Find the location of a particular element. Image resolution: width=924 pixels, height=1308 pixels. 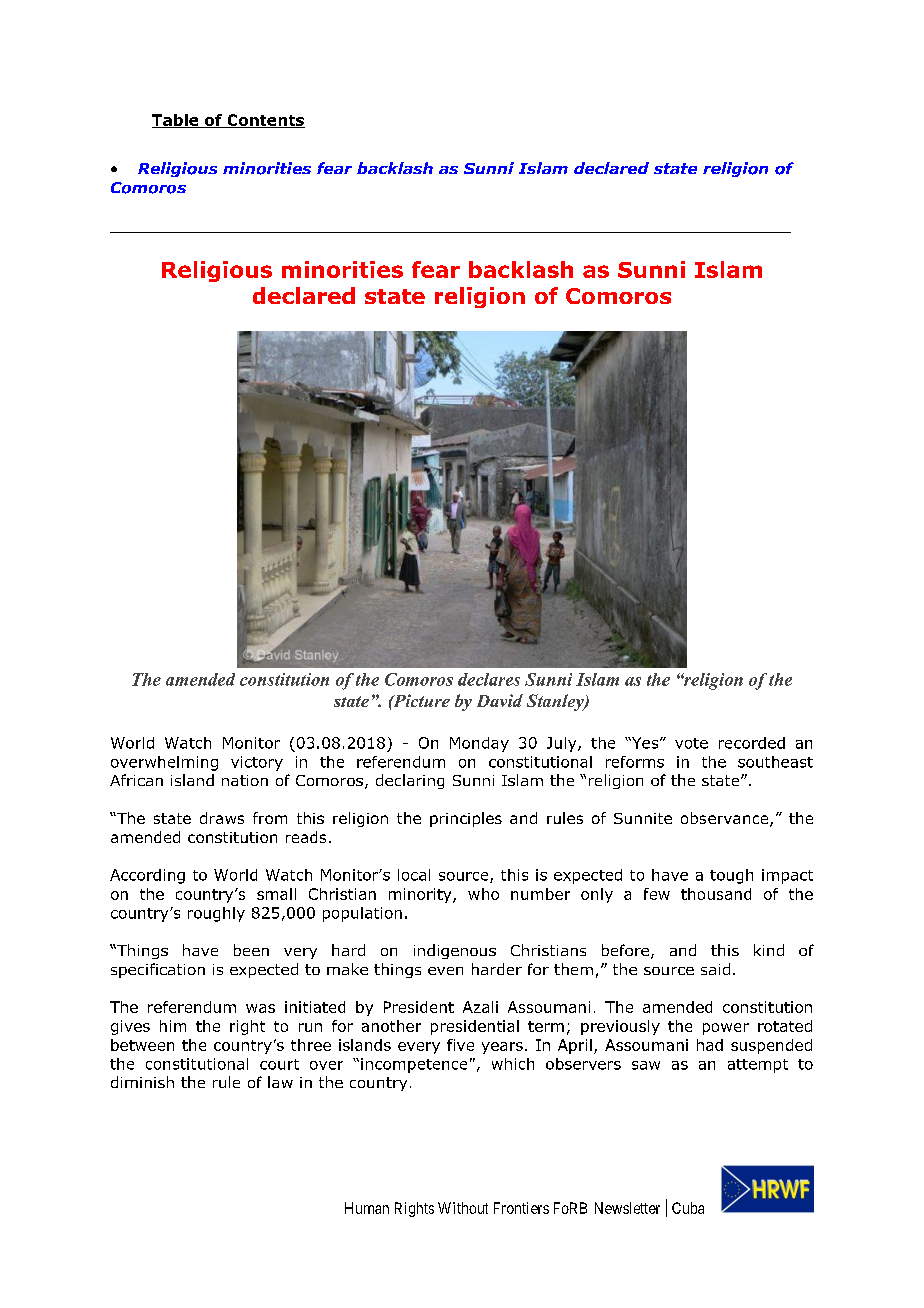

diminish is located at coordinates (142, 1082).
